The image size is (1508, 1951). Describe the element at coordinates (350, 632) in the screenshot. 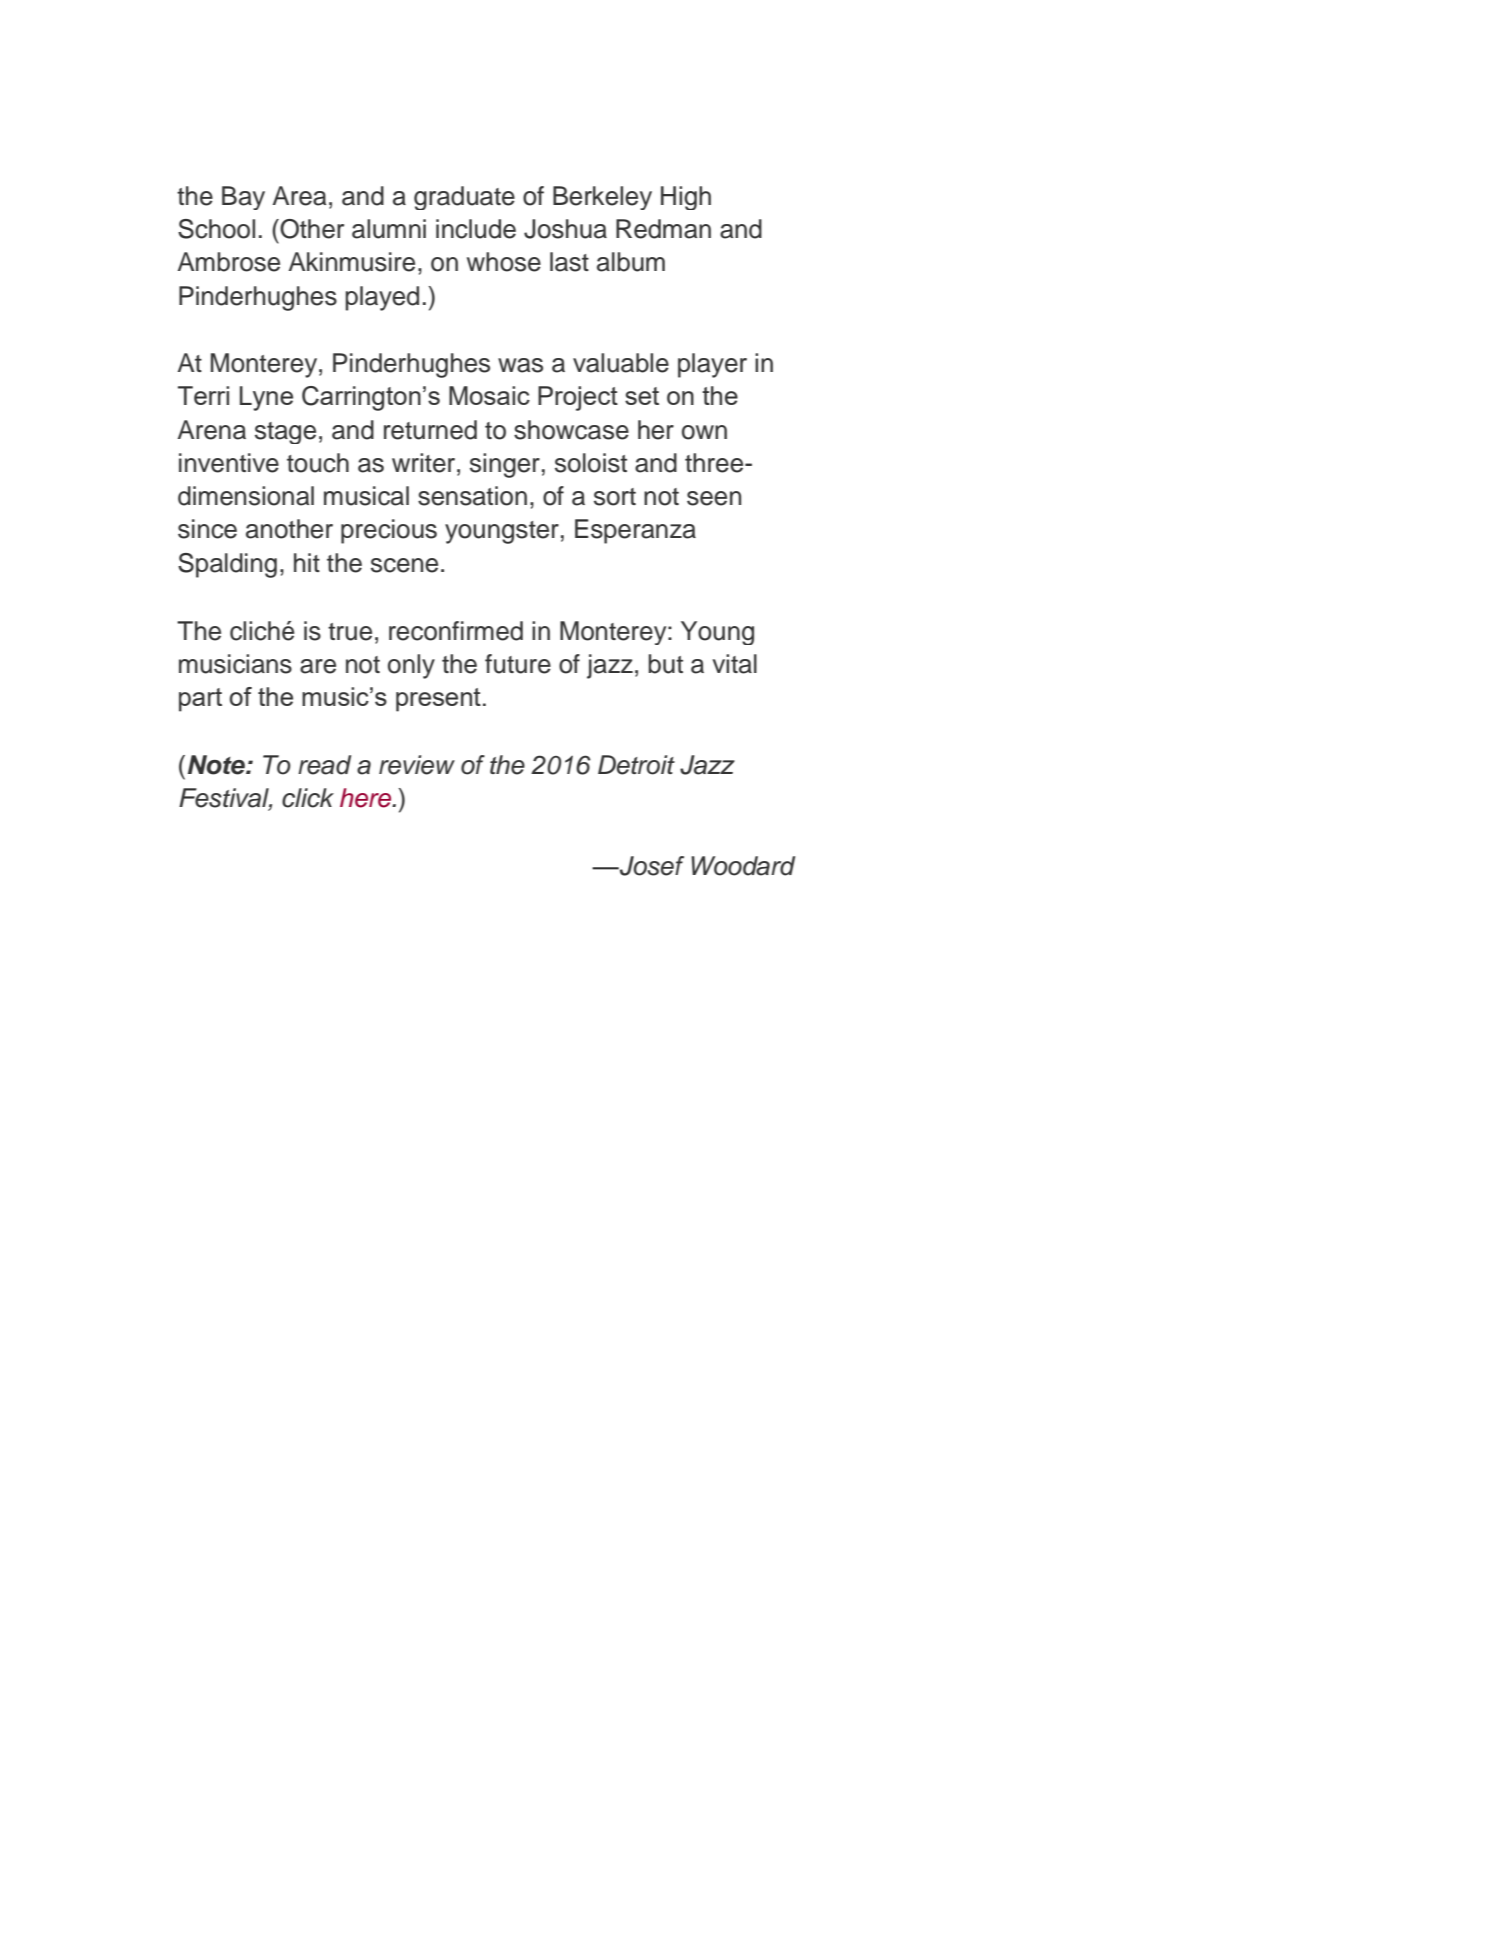

I see `true` at that location.
